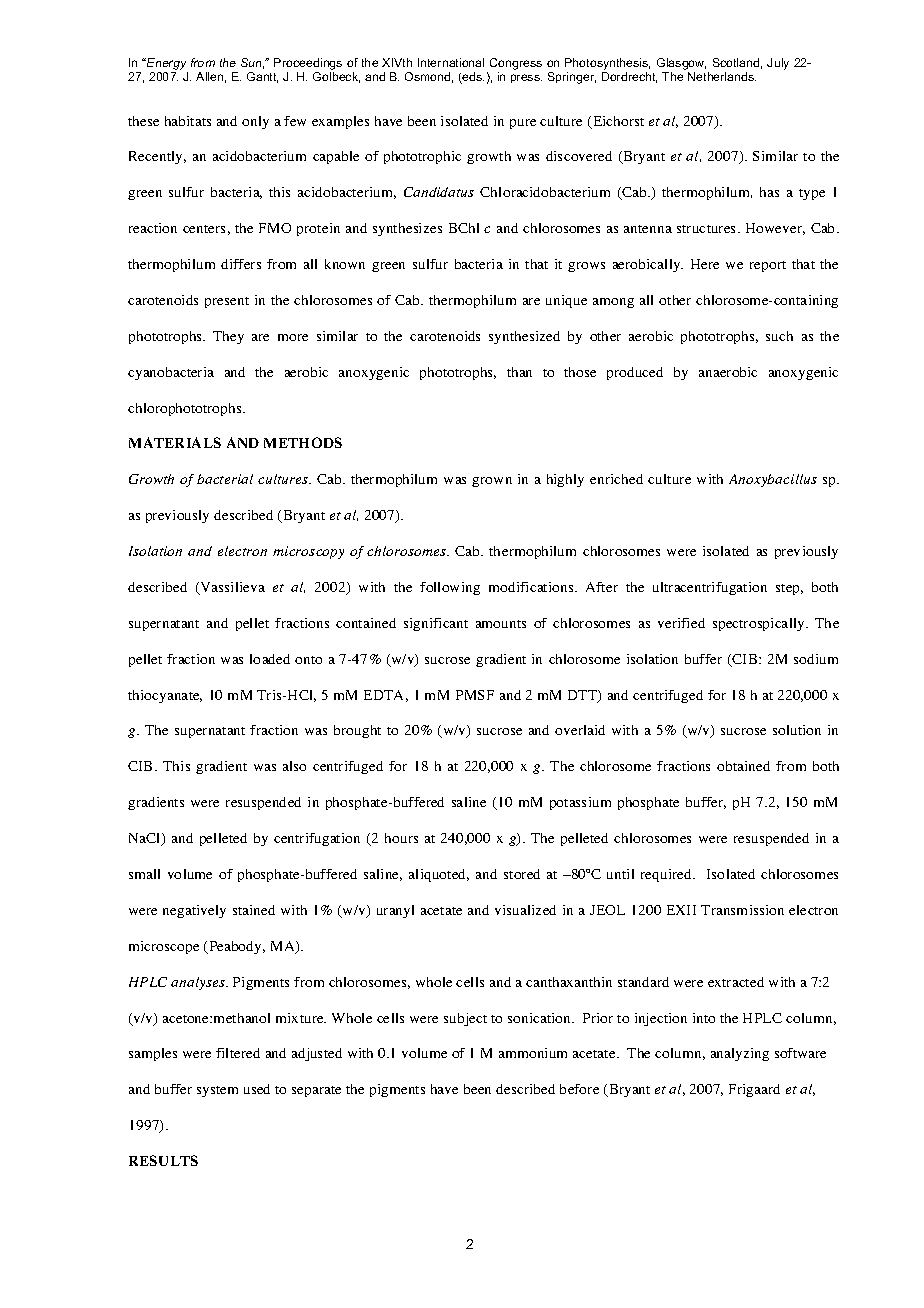 The width and height of the screenshot is (924, 1308). I want to click on ammonium, so click(533, 1053).
